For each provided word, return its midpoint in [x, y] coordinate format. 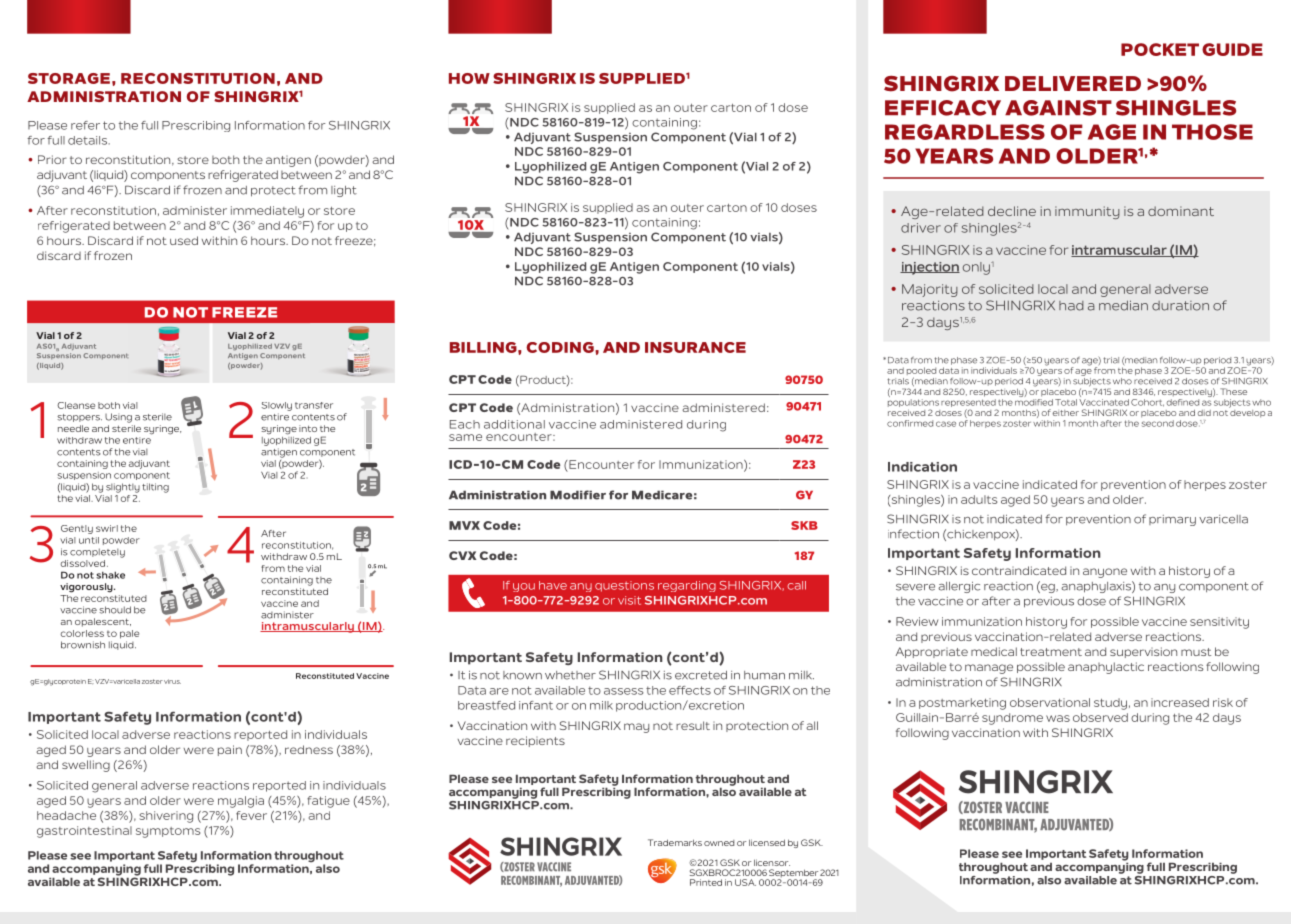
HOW [469, 78]
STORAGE [69, 78]
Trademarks [675, 842]
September [793, 874]
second [1158, 423]
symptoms [168, 832]
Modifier [578, 495]
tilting [155, 488]
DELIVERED [1073, 83]
